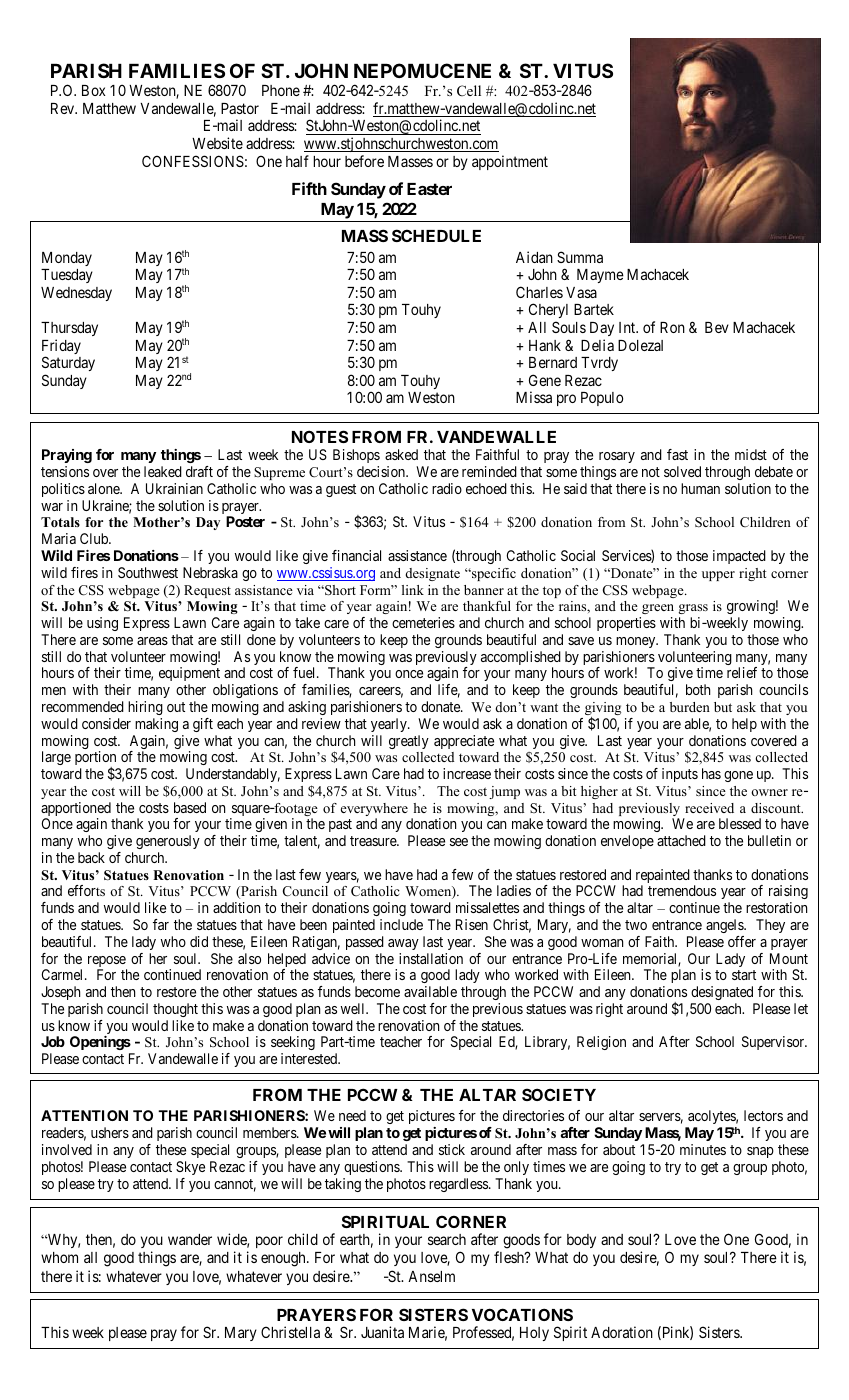 Image resolution: width=849 pixels, height=1400 pixels. I want to click on Anselm, so click(431, 1276).
